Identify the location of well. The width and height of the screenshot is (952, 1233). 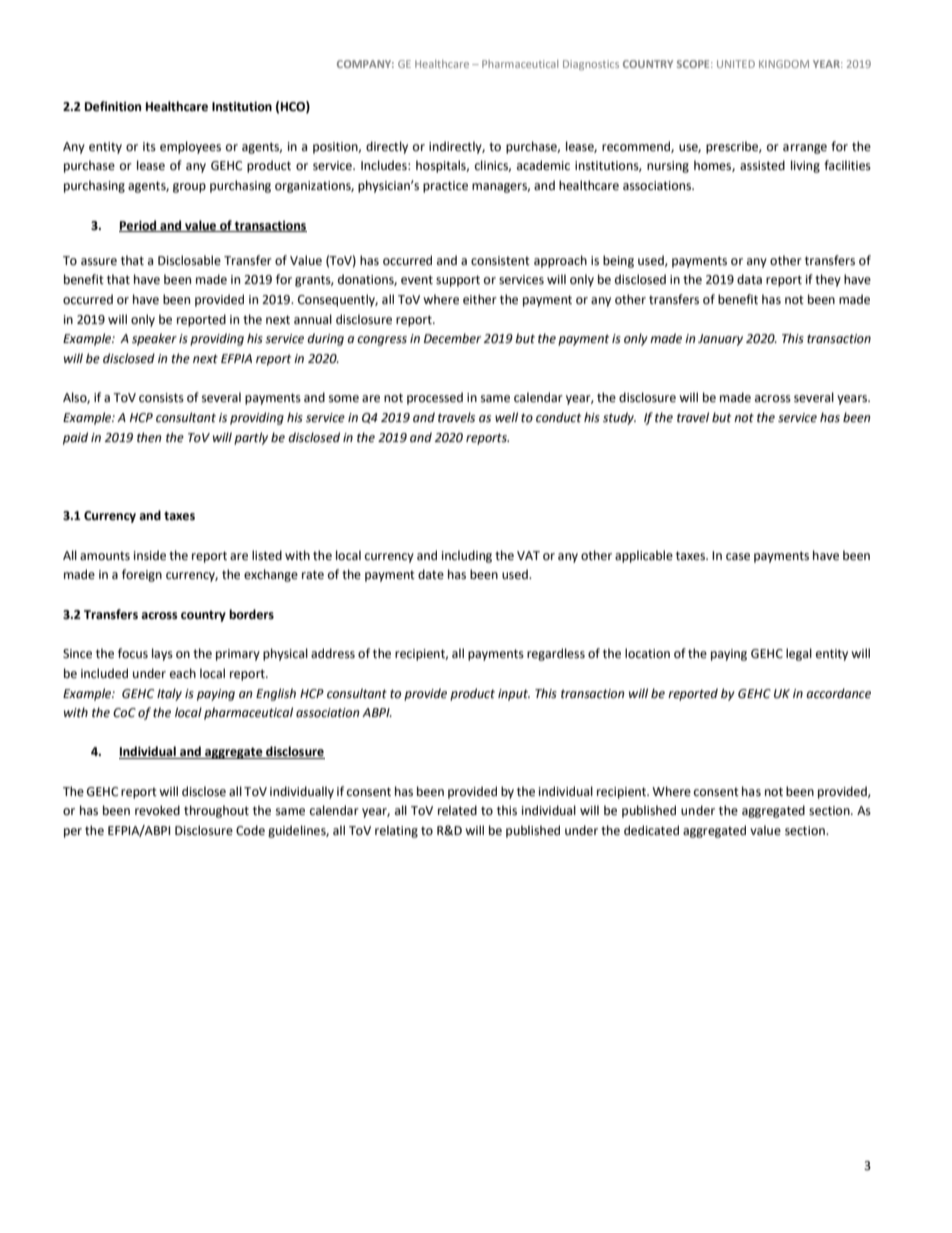
(506, 417).
